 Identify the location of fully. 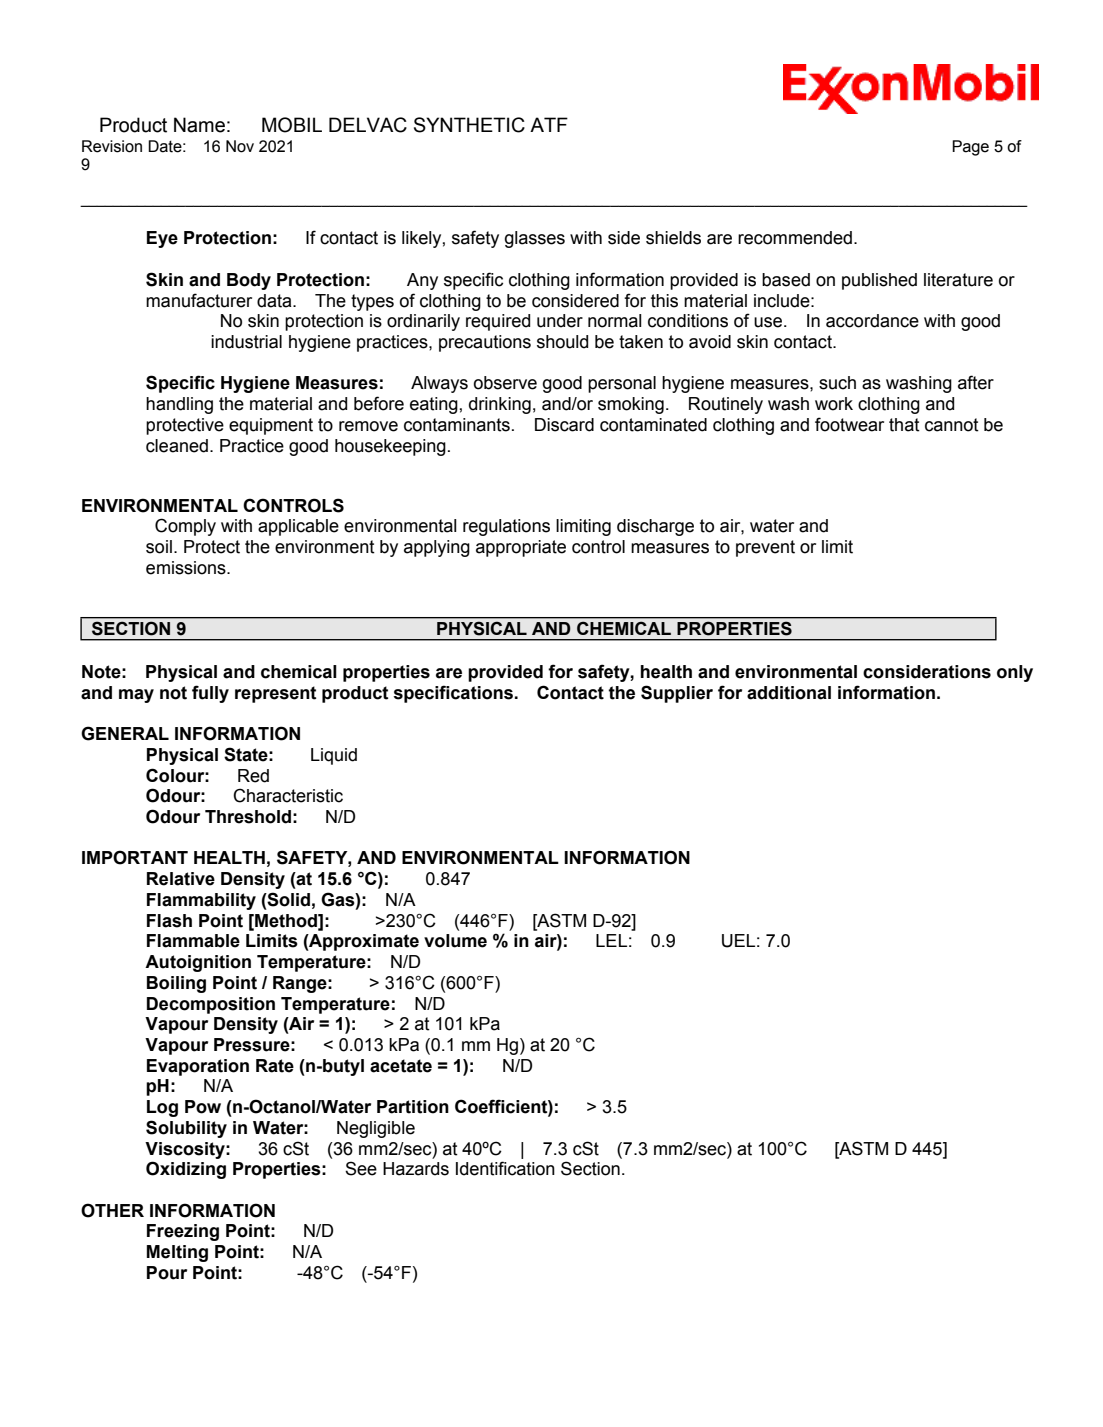
(210, 694).
